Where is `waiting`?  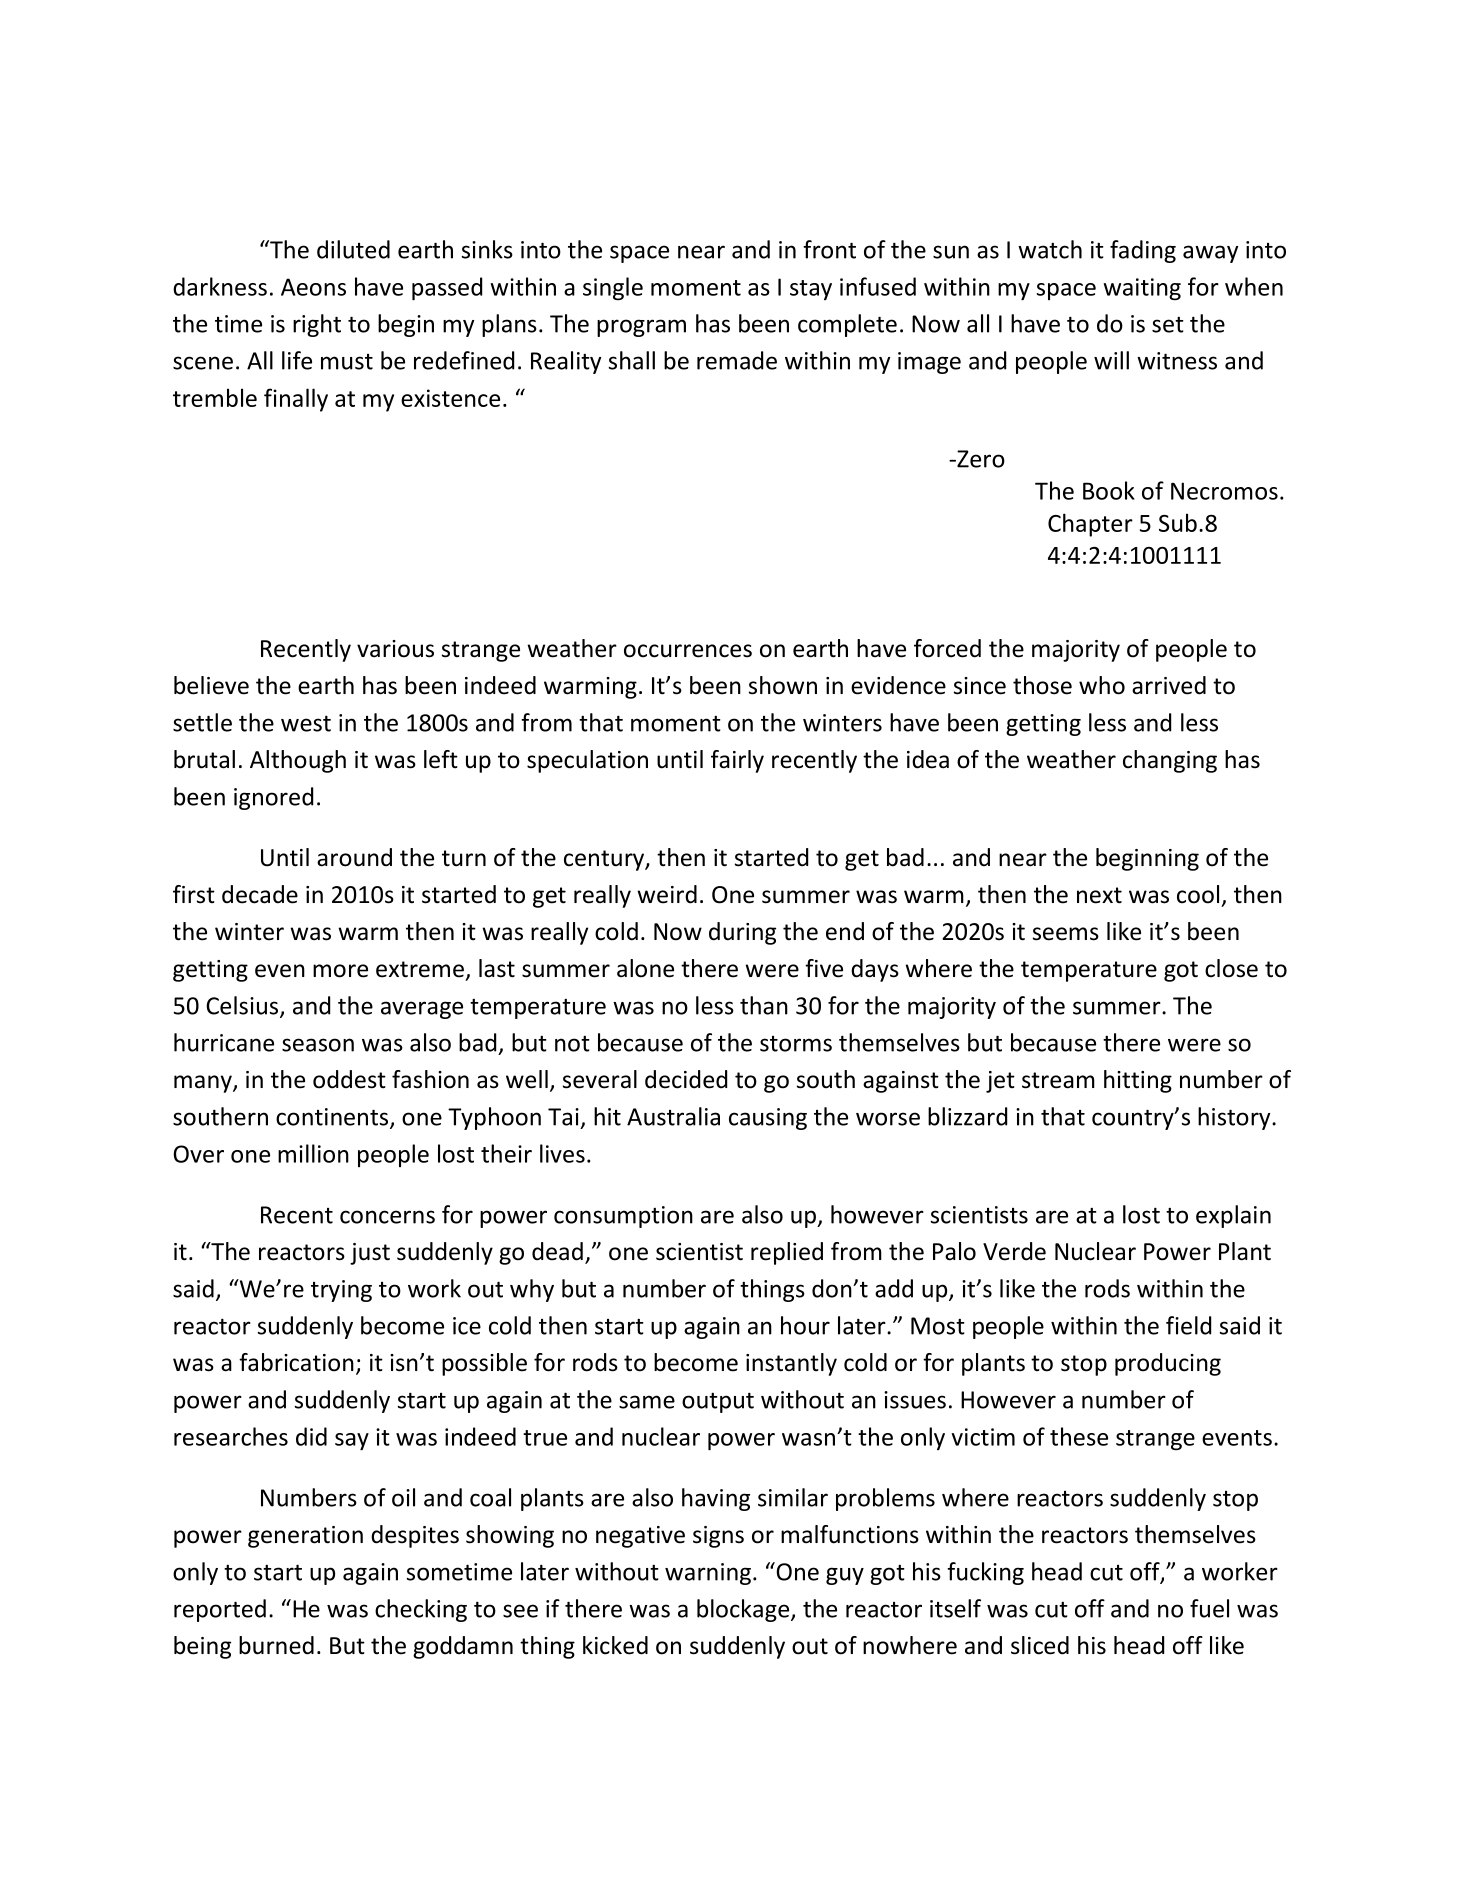
waiting is located at coordinates (1142, 289).
